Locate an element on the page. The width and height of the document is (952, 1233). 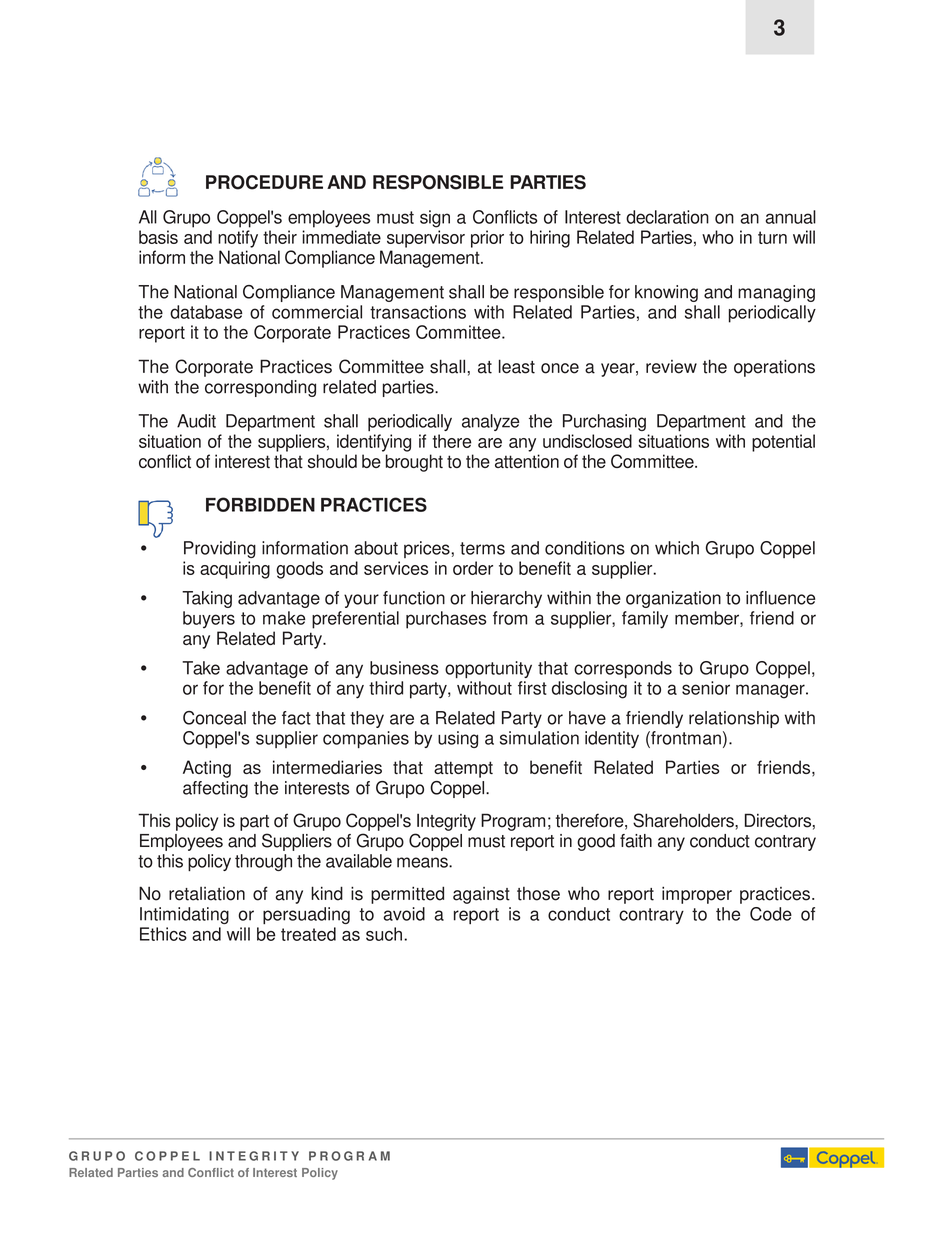
order is located at coordinates (473, 568).
